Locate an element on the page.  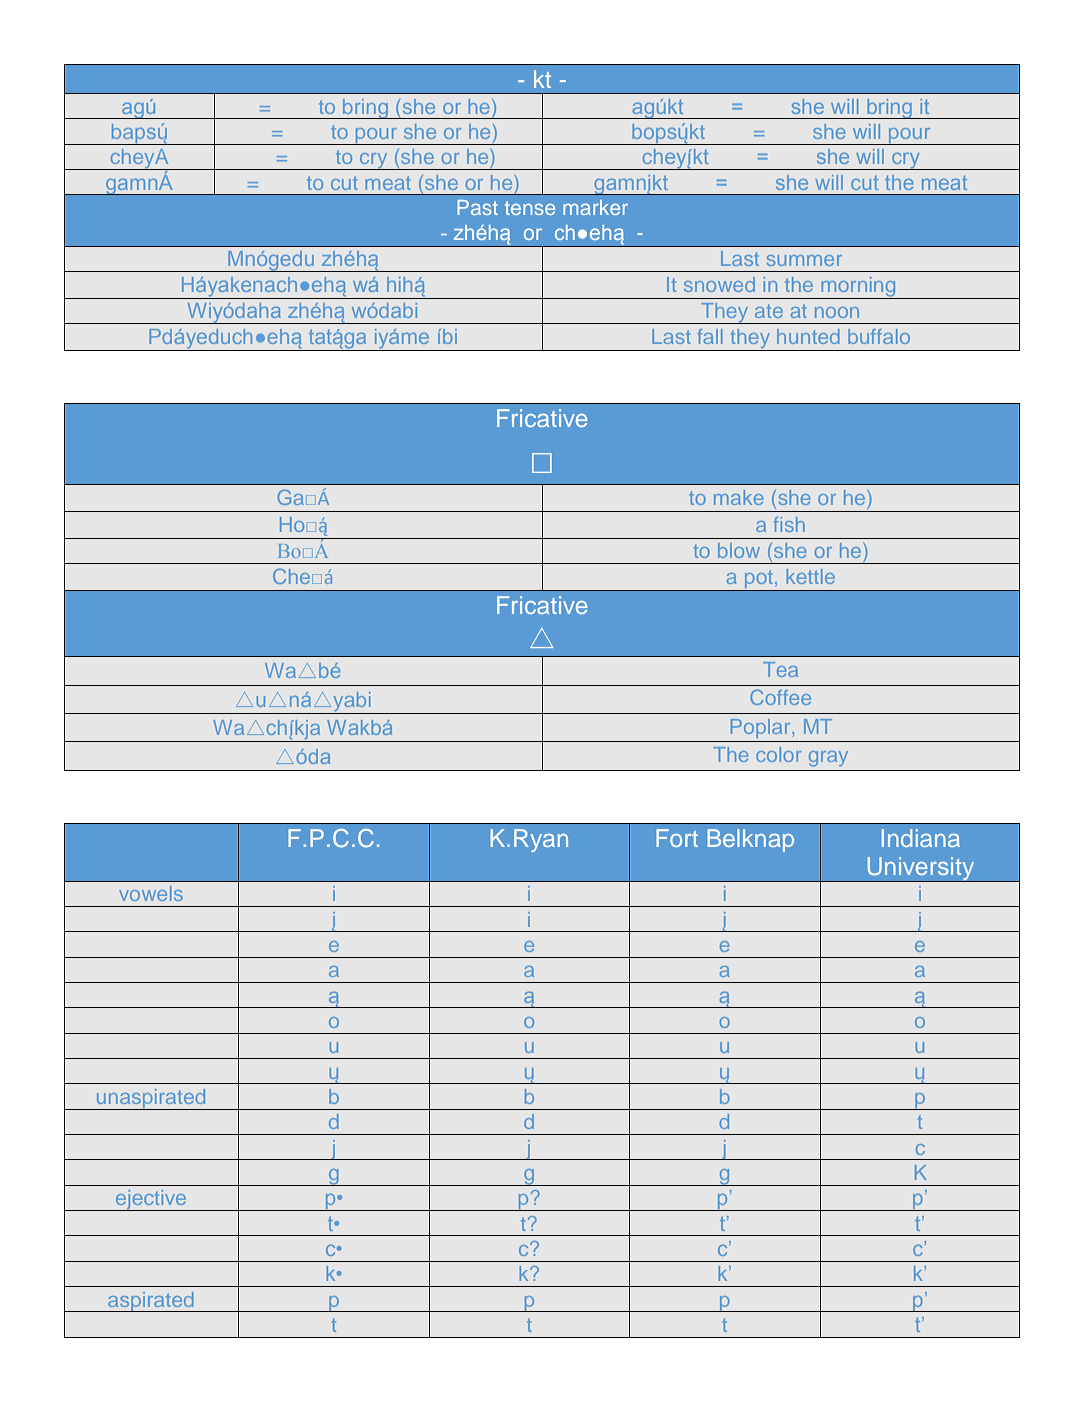
make is located at coordinates (738, 497).
